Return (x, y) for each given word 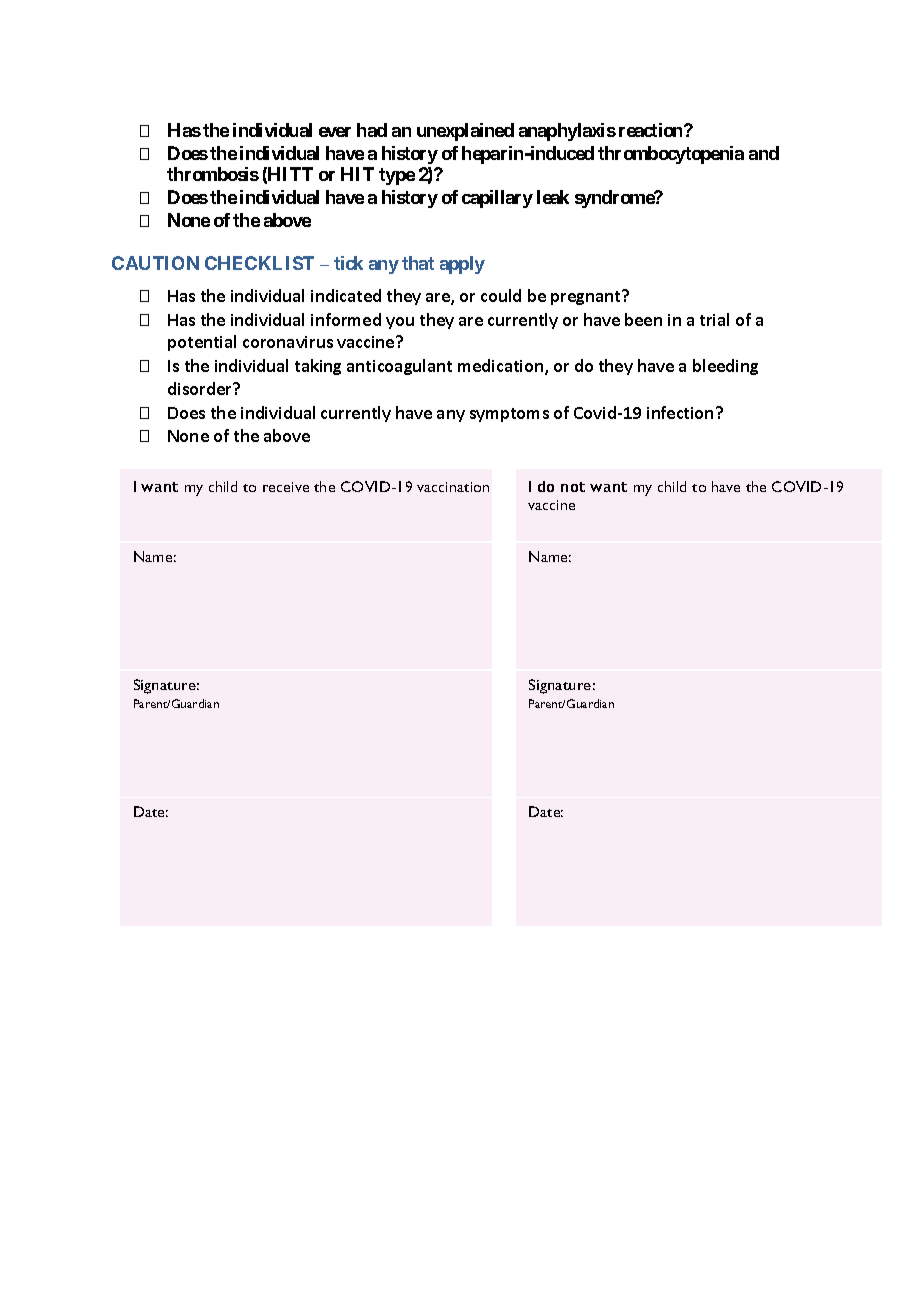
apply (462, 265)
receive (286, 487)
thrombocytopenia (671, 155)
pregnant (587, 297)
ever (335, 132)
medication (502, 367)
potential (202, 343)
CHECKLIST (259, 263)
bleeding (725, 367)
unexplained (465, 132)
